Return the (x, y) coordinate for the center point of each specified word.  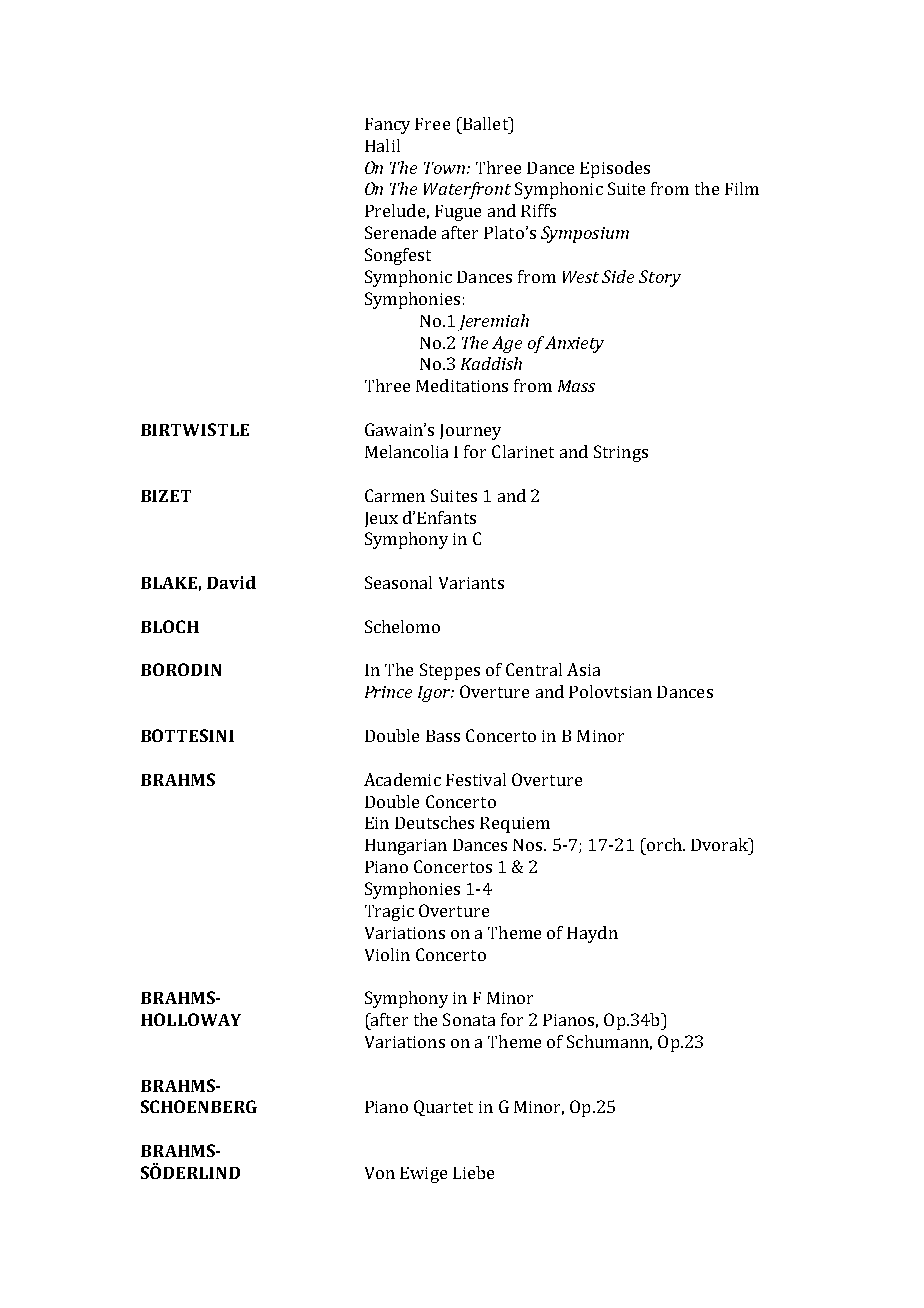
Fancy (387, 126)
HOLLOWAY (191, 1019)
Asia (583, 669)
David (231, 582)
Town (444, 168)
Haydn (592, 934)
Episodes (615, 169)
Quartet (443, 1108)
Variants (471, 583)
